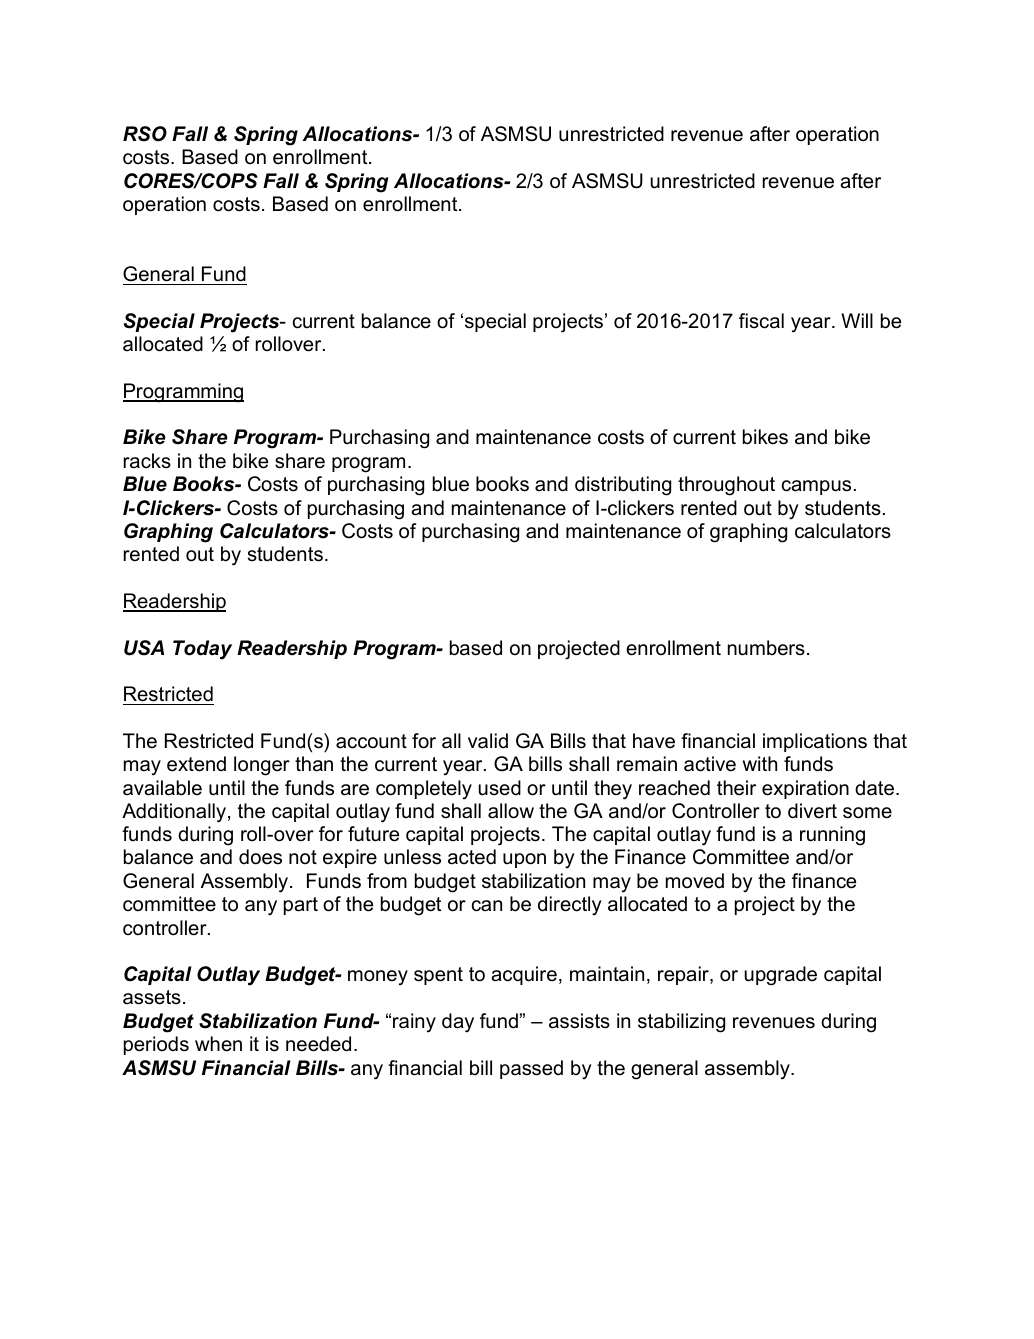 The height and width of the document is (1339, 1034). What do you see at coordinates (262, 766) in the document?
I see `longer` at bounding box center [262, 766].
